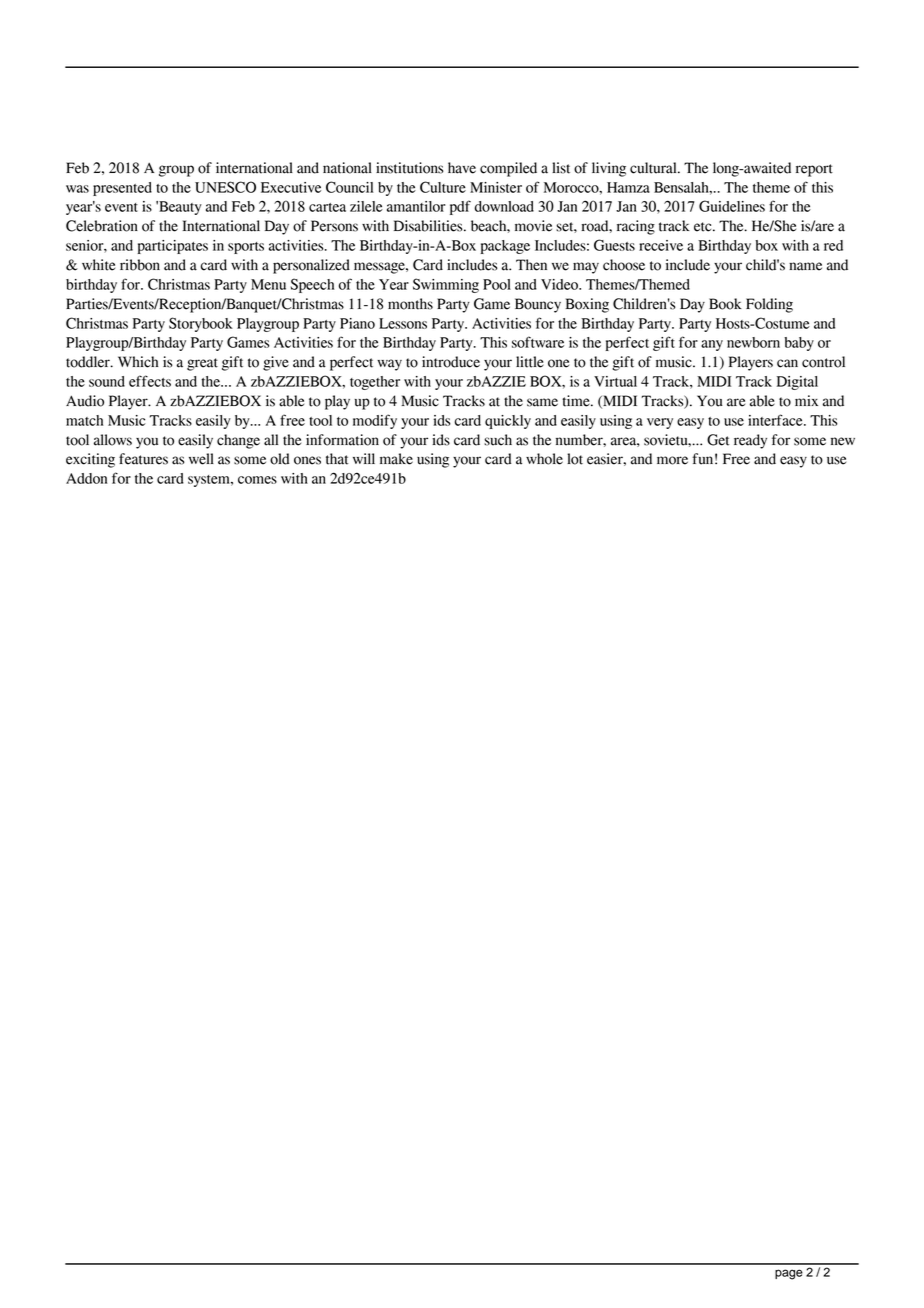 The image size is (924, 1308). Describe the element at coordinates (257, 480) in the image. I see `comes` at that location.
